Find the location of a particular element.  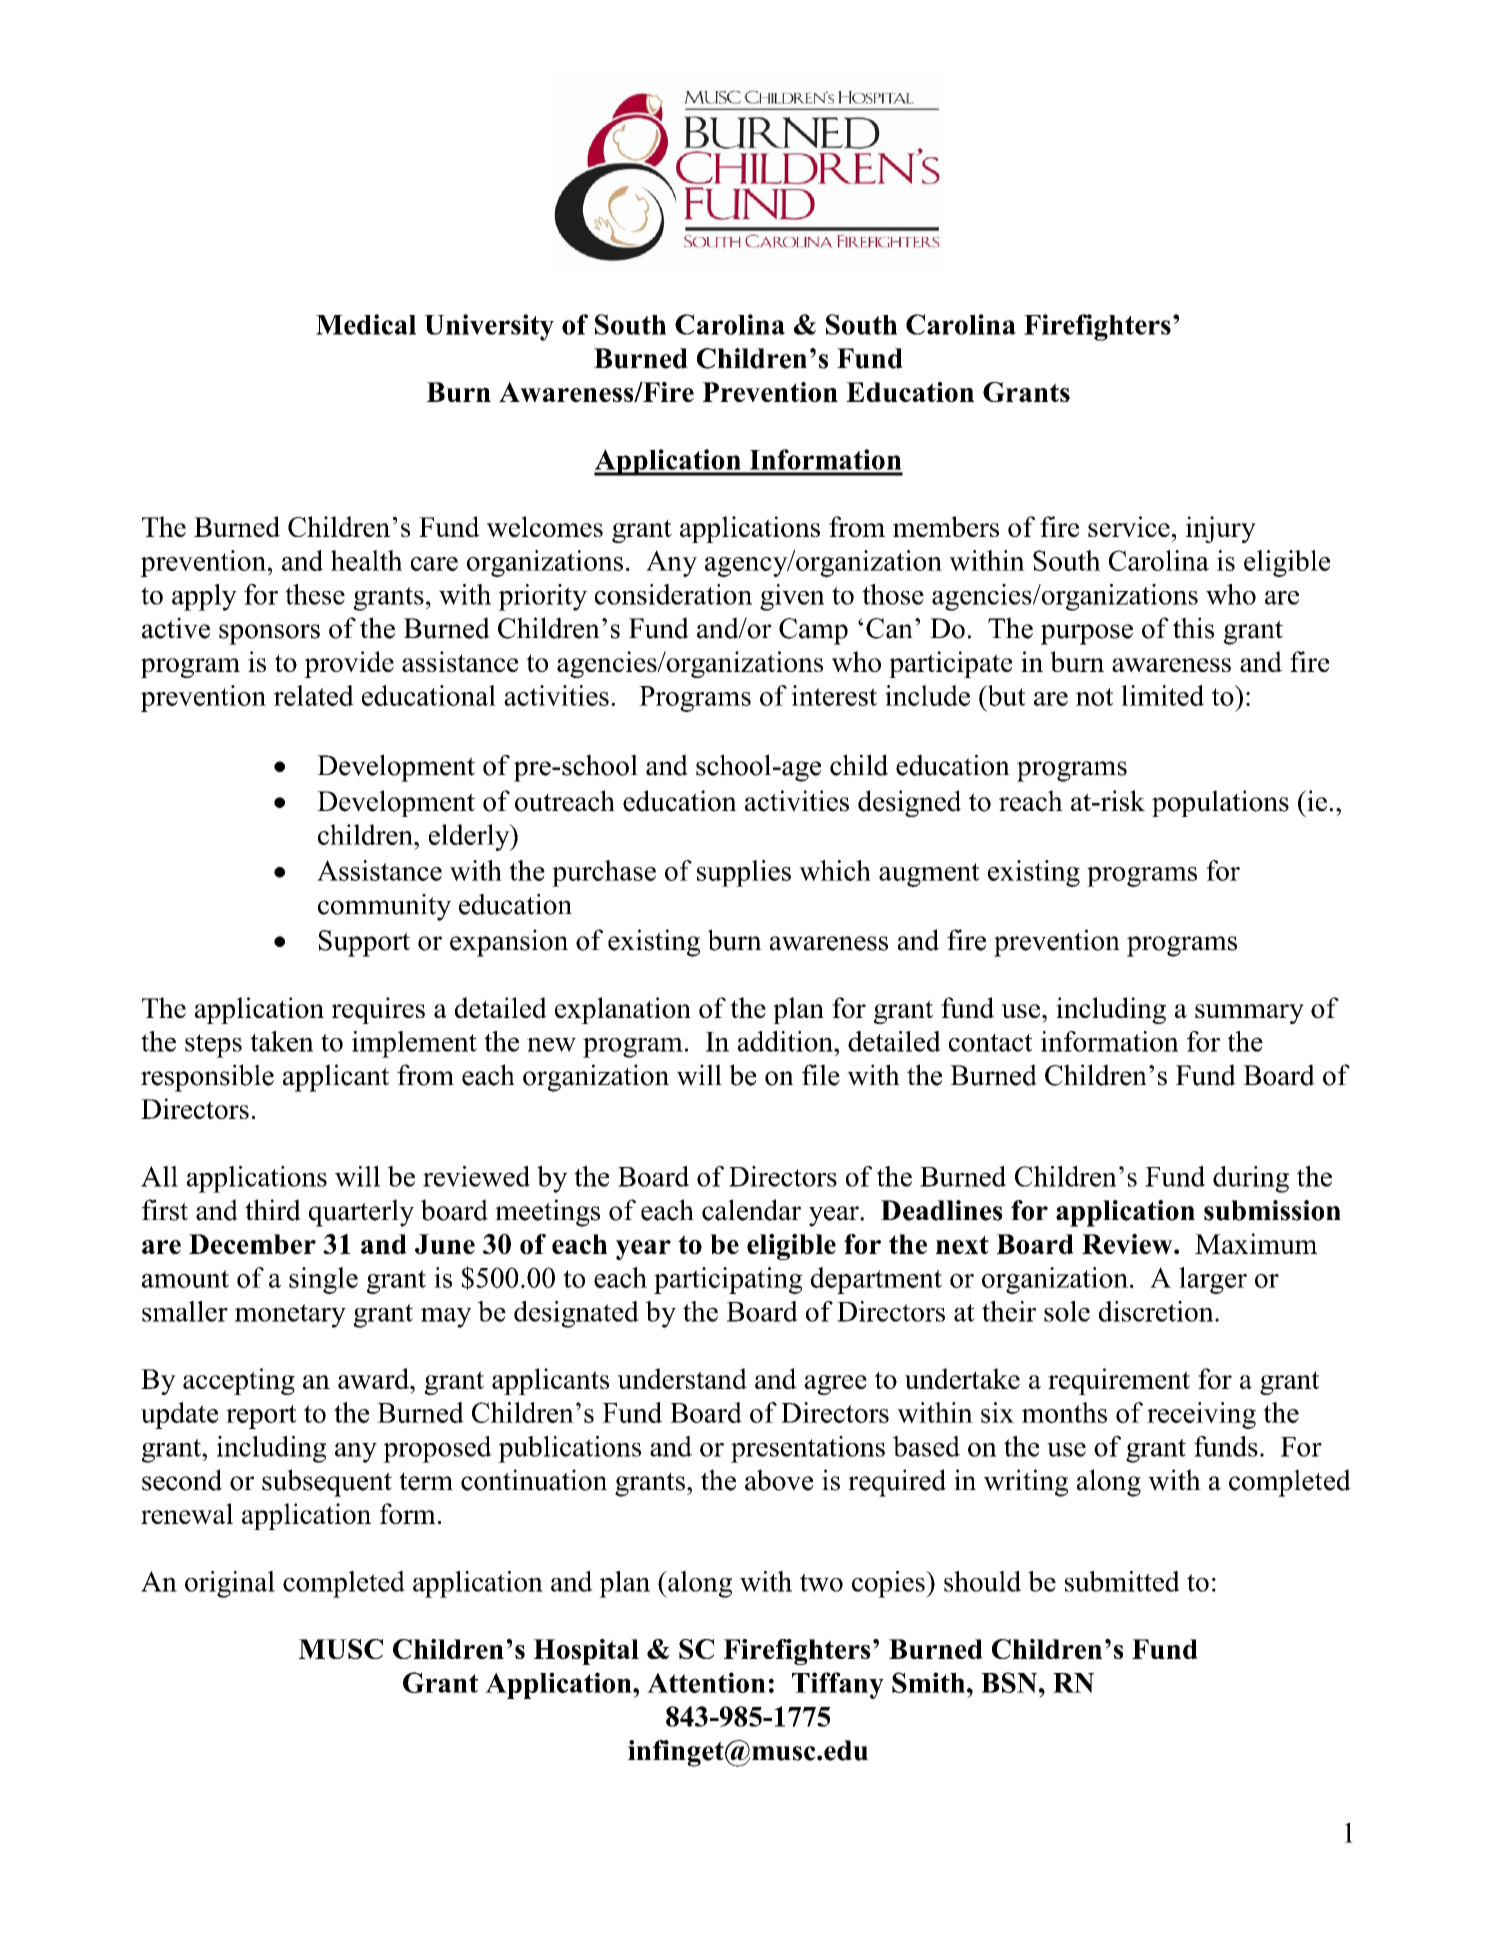

supplies is located at coordinates (744, 873).
